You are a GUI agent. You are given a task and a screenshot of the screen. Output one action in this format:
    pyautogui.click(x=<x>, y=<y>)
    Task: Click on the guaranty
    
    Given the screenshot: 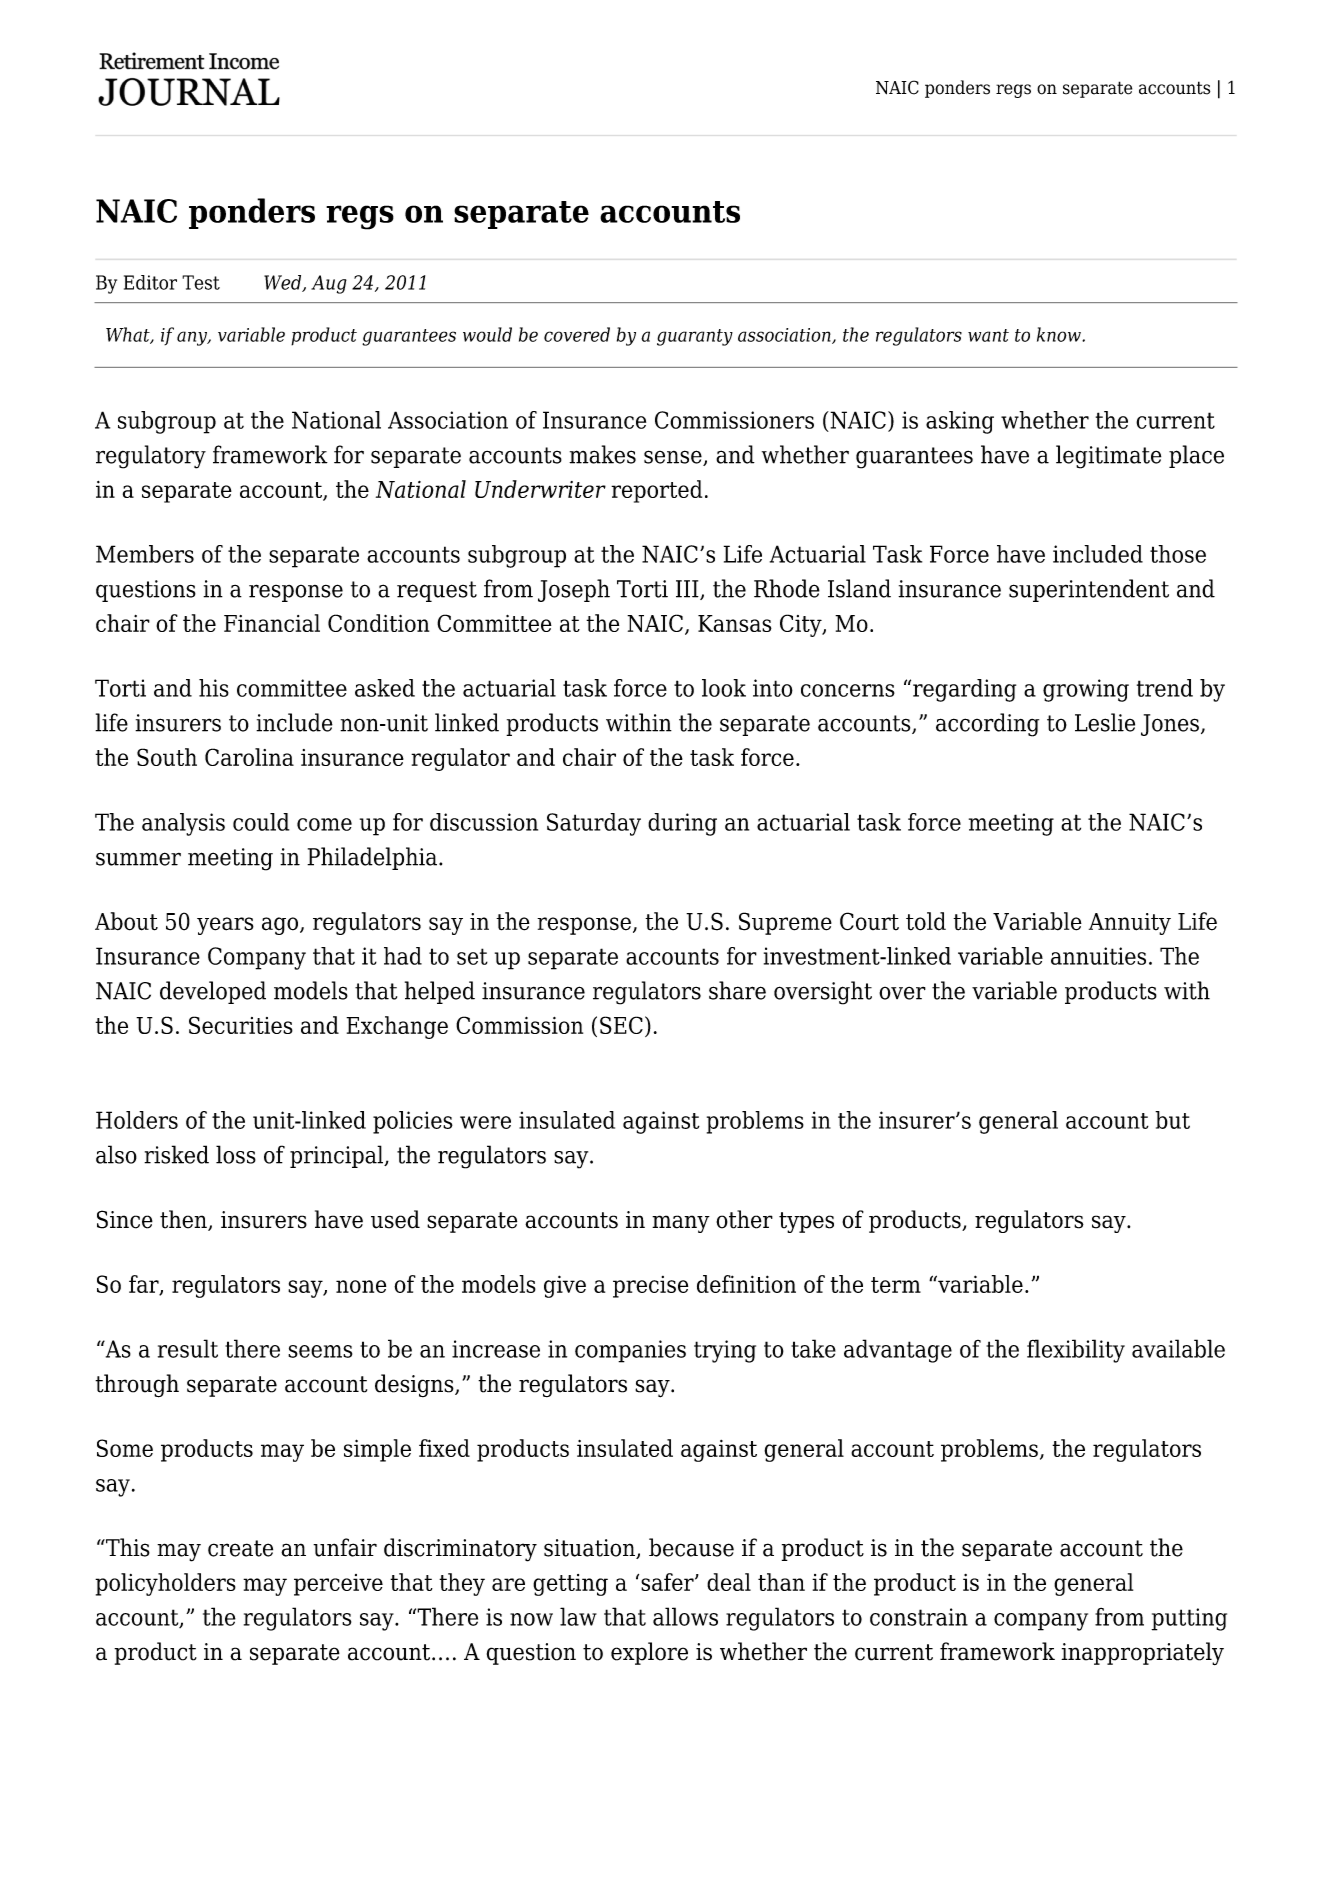 What is the action you would take?
    pyautogui.click(x=695, y=337)
